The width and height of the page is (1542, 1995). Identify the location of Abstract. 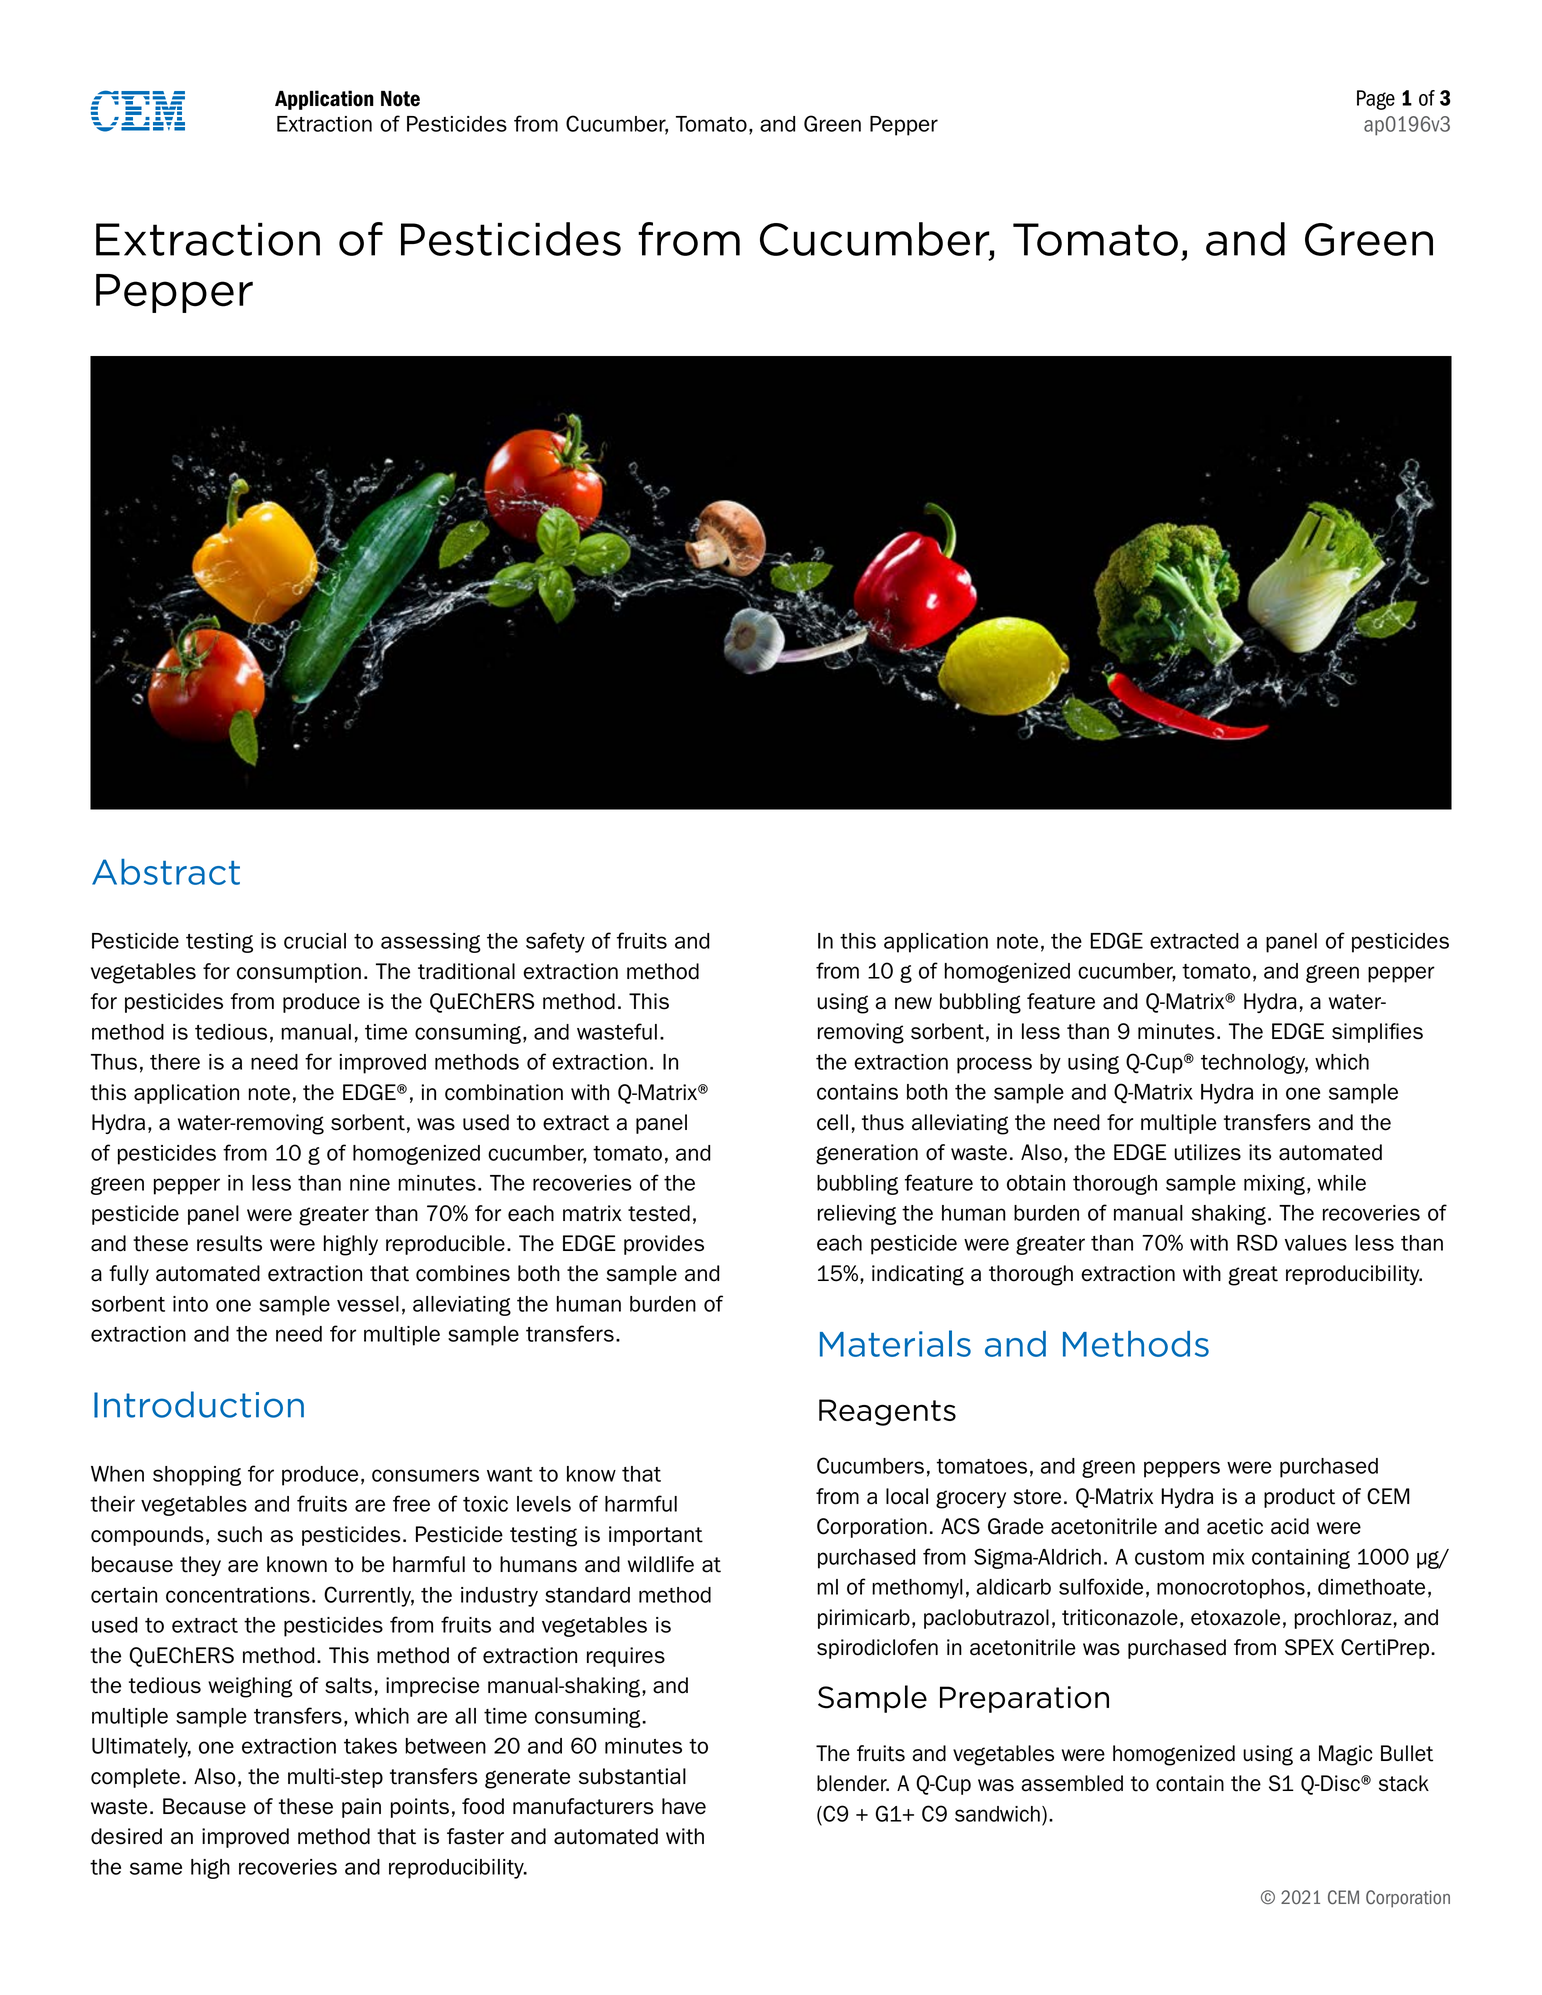
(166, 872).
